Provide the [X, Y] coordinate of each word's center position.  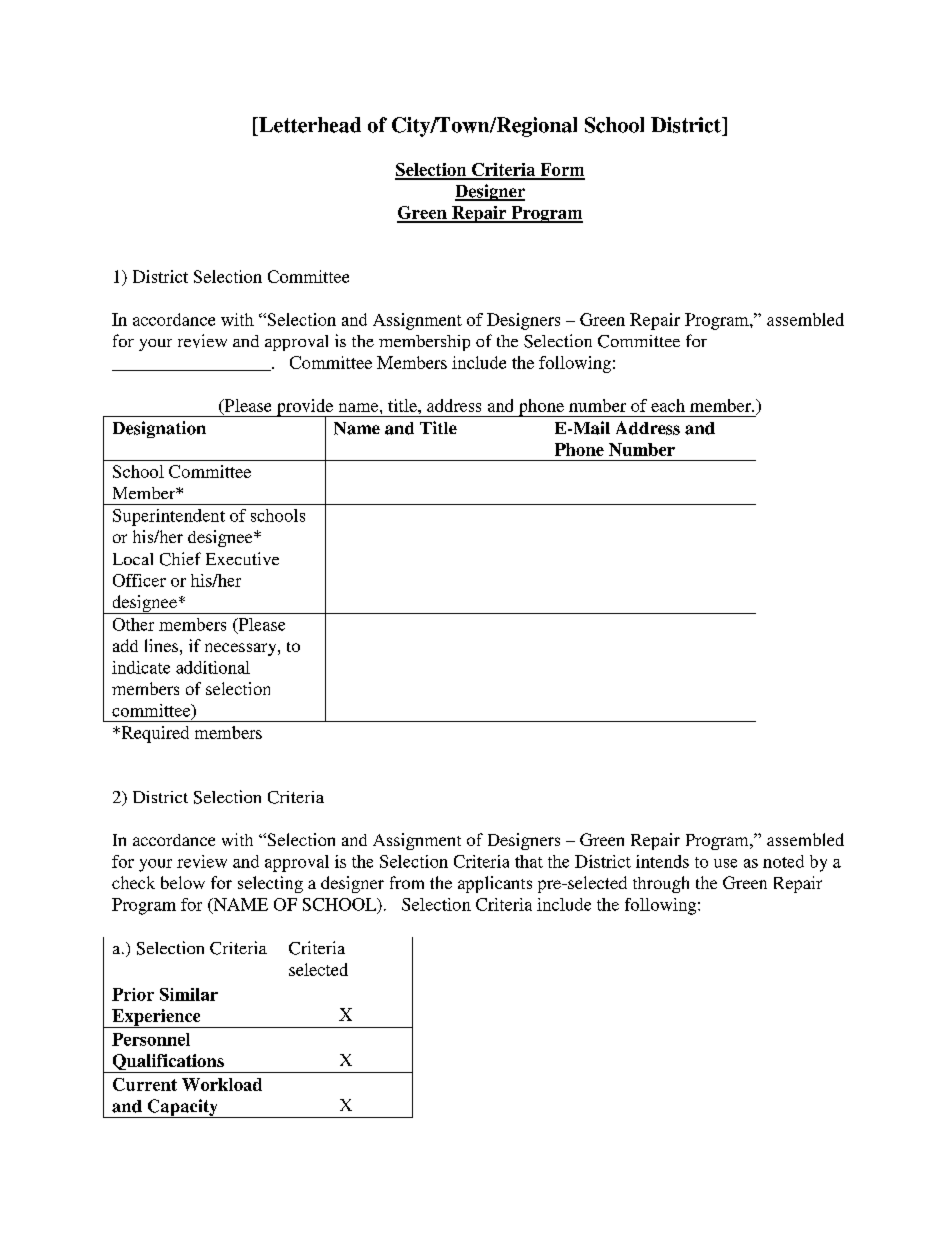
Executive [242, 558]
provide [305, 408]
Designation [159, 429]
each [668, 405]
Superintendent [169, 517]
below [183, 882]
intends [662, 861]
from [407, 882]
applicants [495, 884]
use [725, 863]
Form [561, 171]
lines [161, 645]
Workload [222, 1084]
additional [213, 667]
